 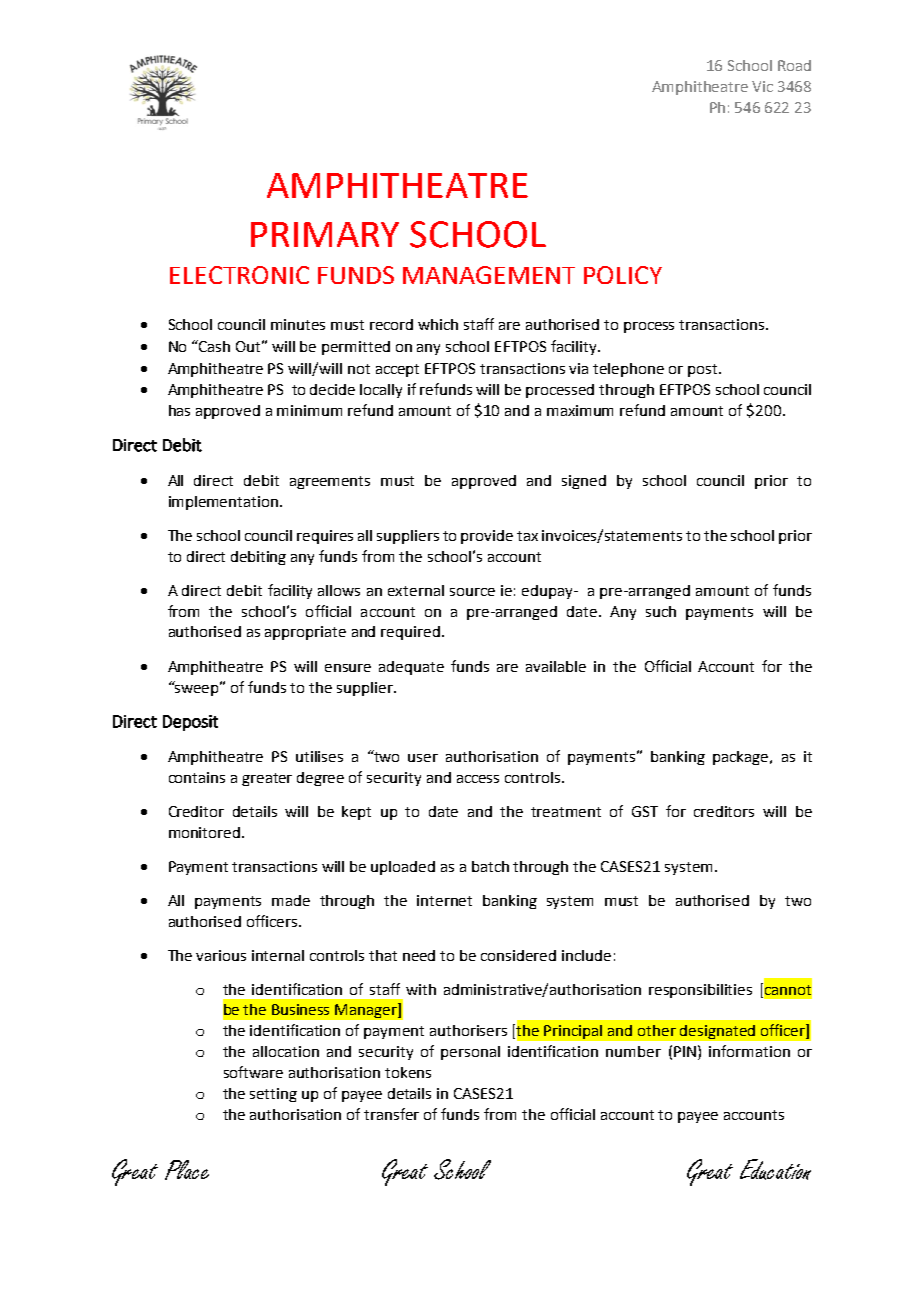 I want to click on PRIMARY, so click(x=325, y=234).
